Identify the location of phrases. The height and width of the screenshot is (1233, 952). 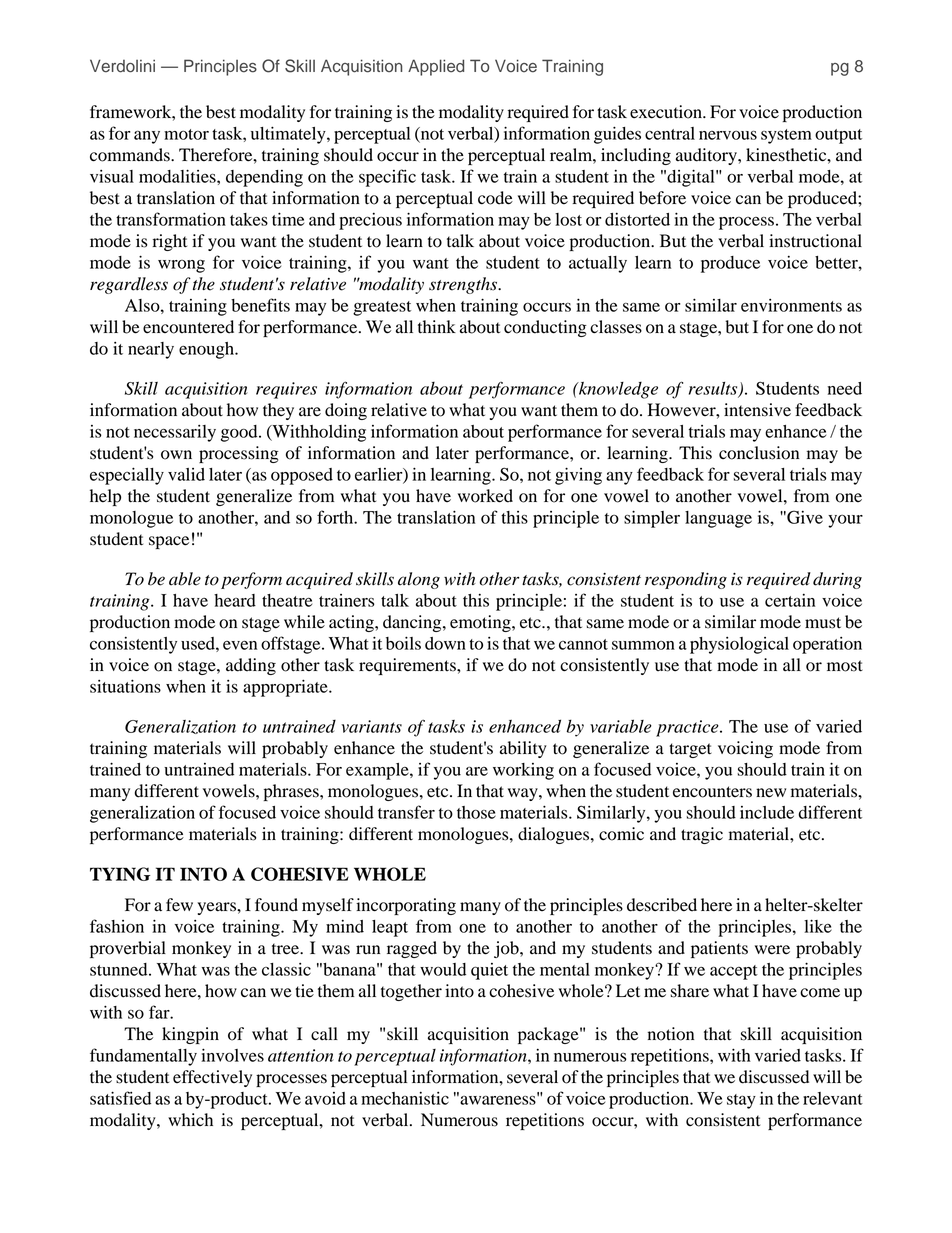
(292, 792).
